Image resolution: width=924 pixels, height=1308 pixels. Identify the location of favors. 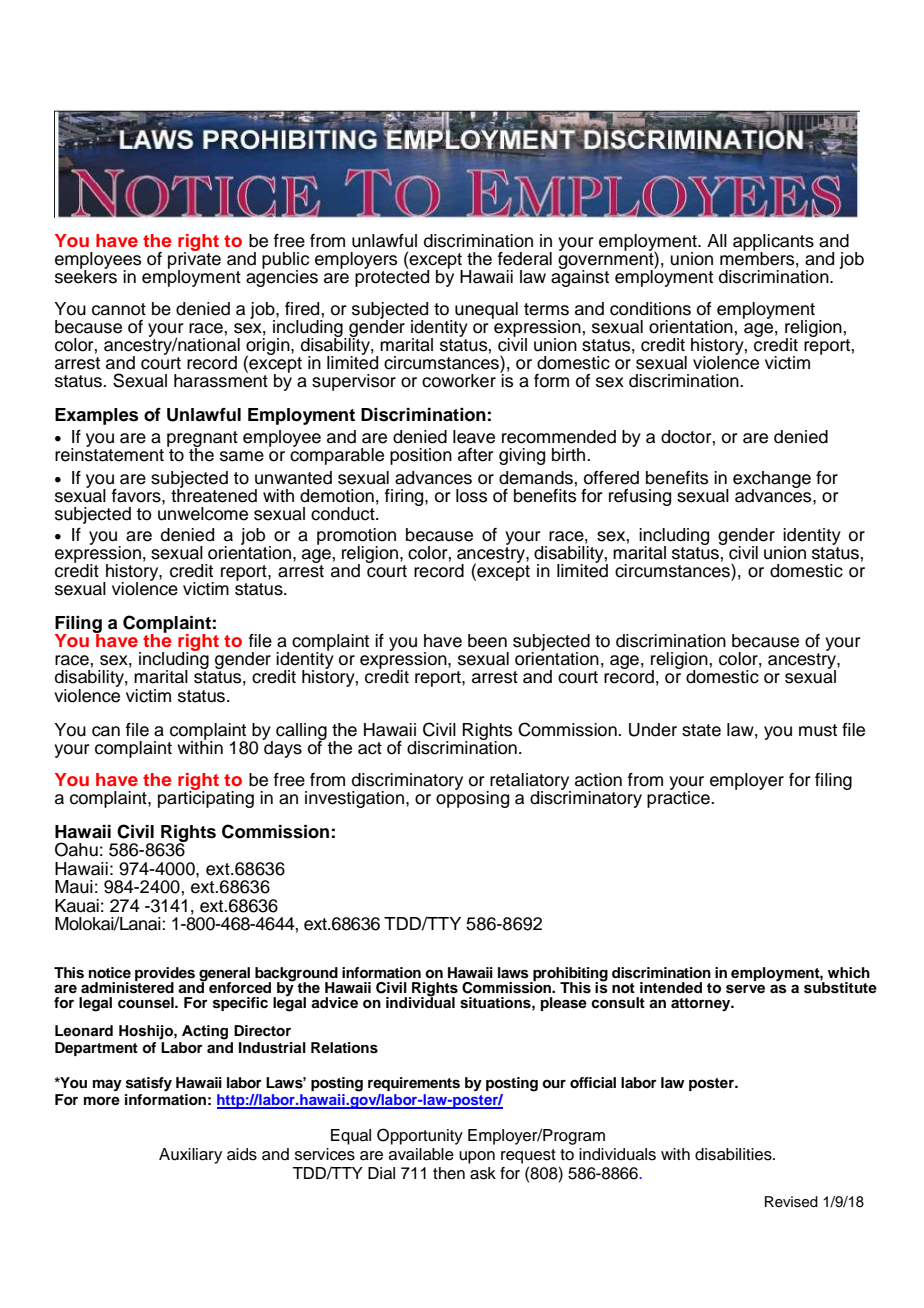
(137, 496).
